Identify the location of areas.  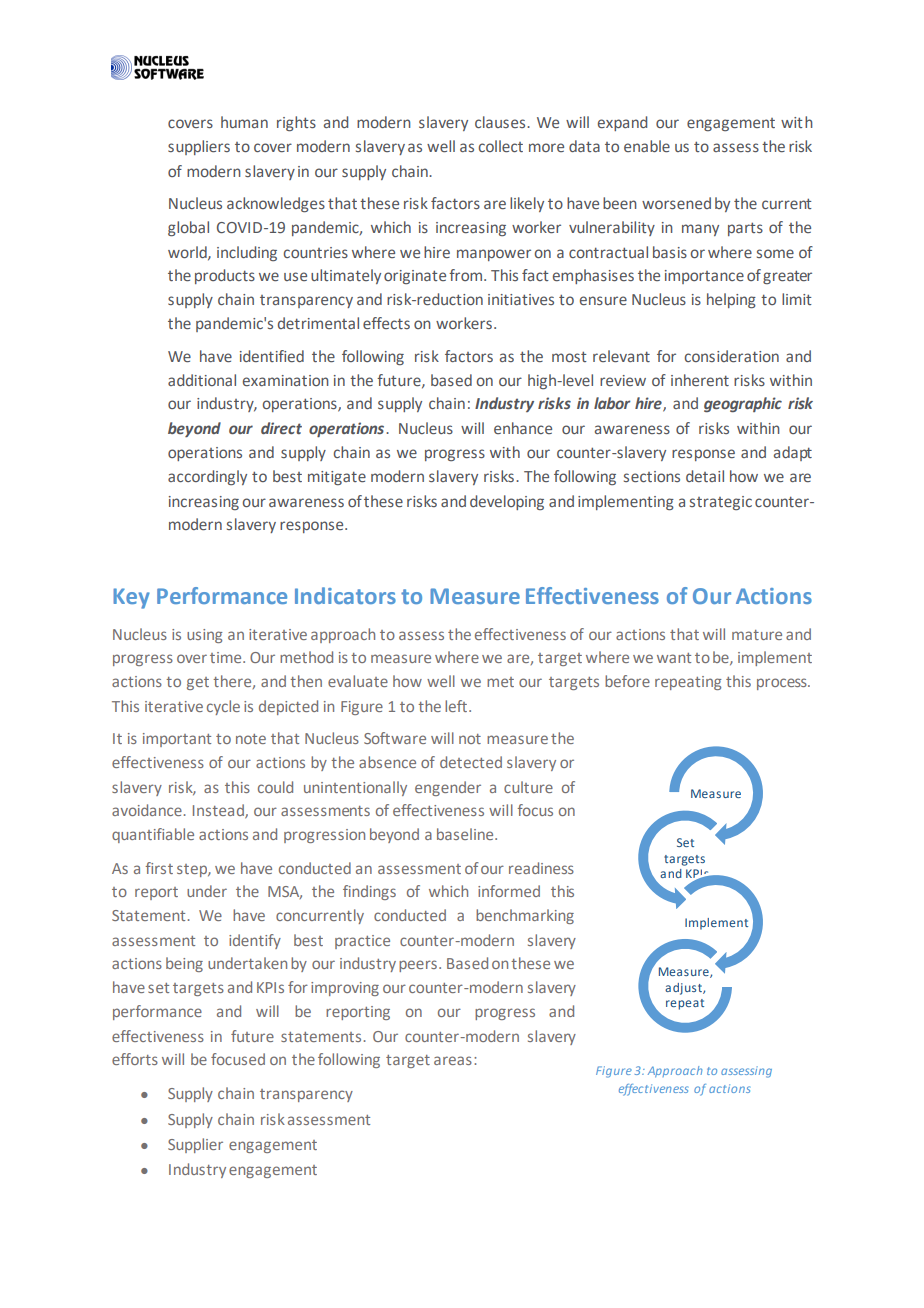
(453, 1060).
